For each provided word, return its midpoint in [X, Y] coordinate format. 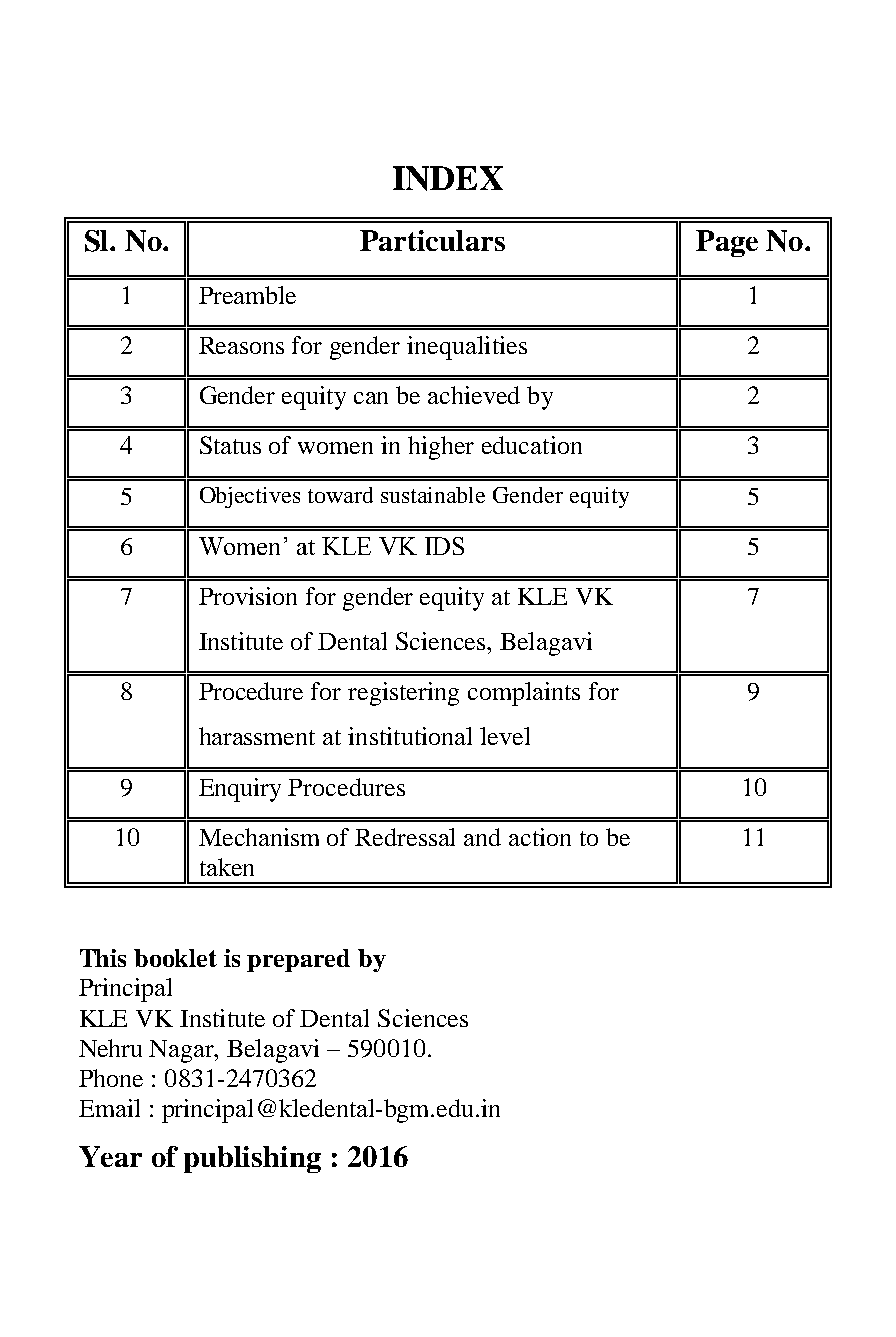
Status [230, 445]
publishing [252, 1159]
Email [109, 1108]
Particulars [432, 240]
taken [227, 867]
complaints [524, 694]
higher [441, 448]
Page [727, 243]
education [532, 445]
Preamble [247, 295]
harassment [257, 736]
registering [403, 694]
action [540, 837]
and [482, 837]
